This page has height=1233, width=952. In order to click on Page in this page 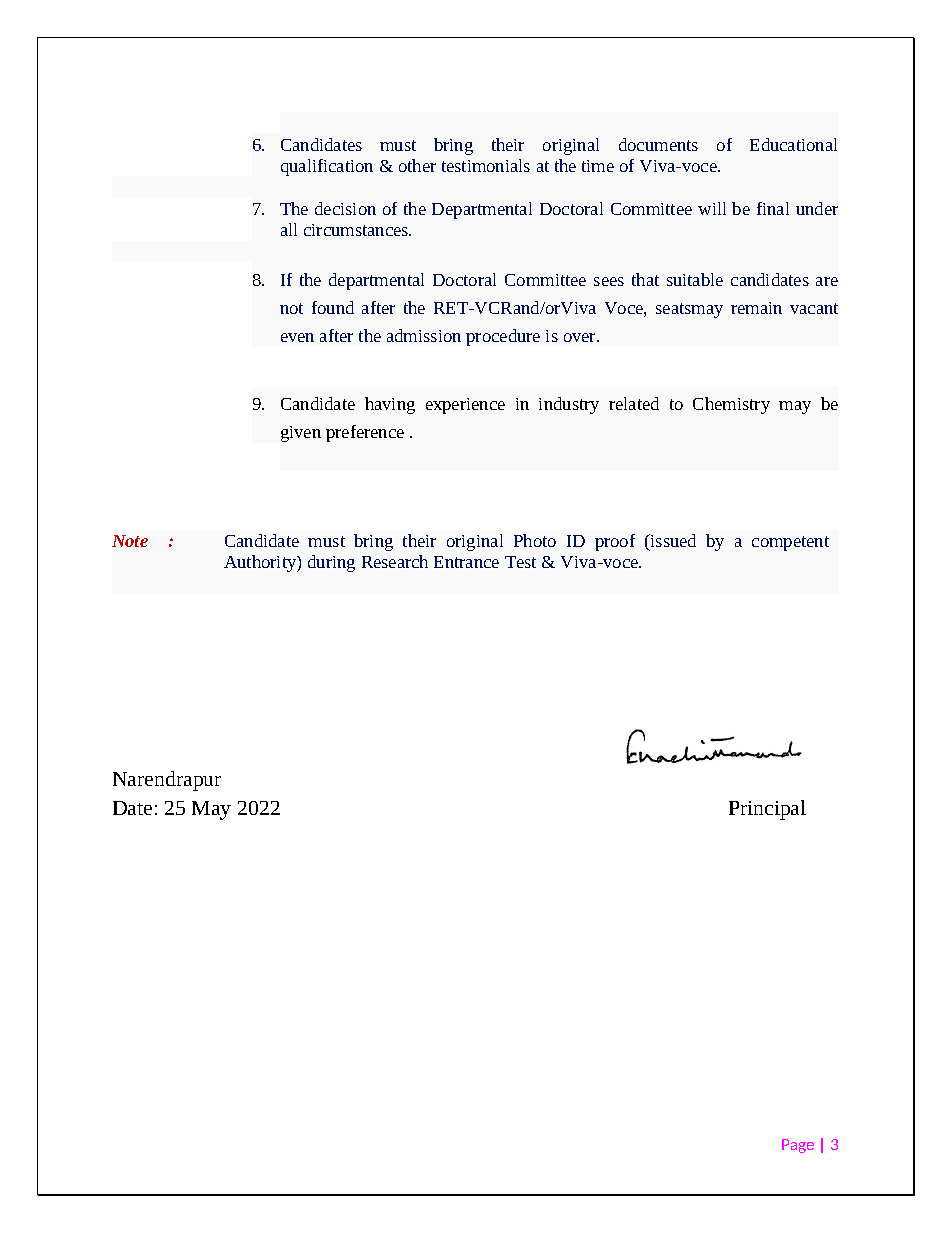, I will do `click(798, 1146)`.
